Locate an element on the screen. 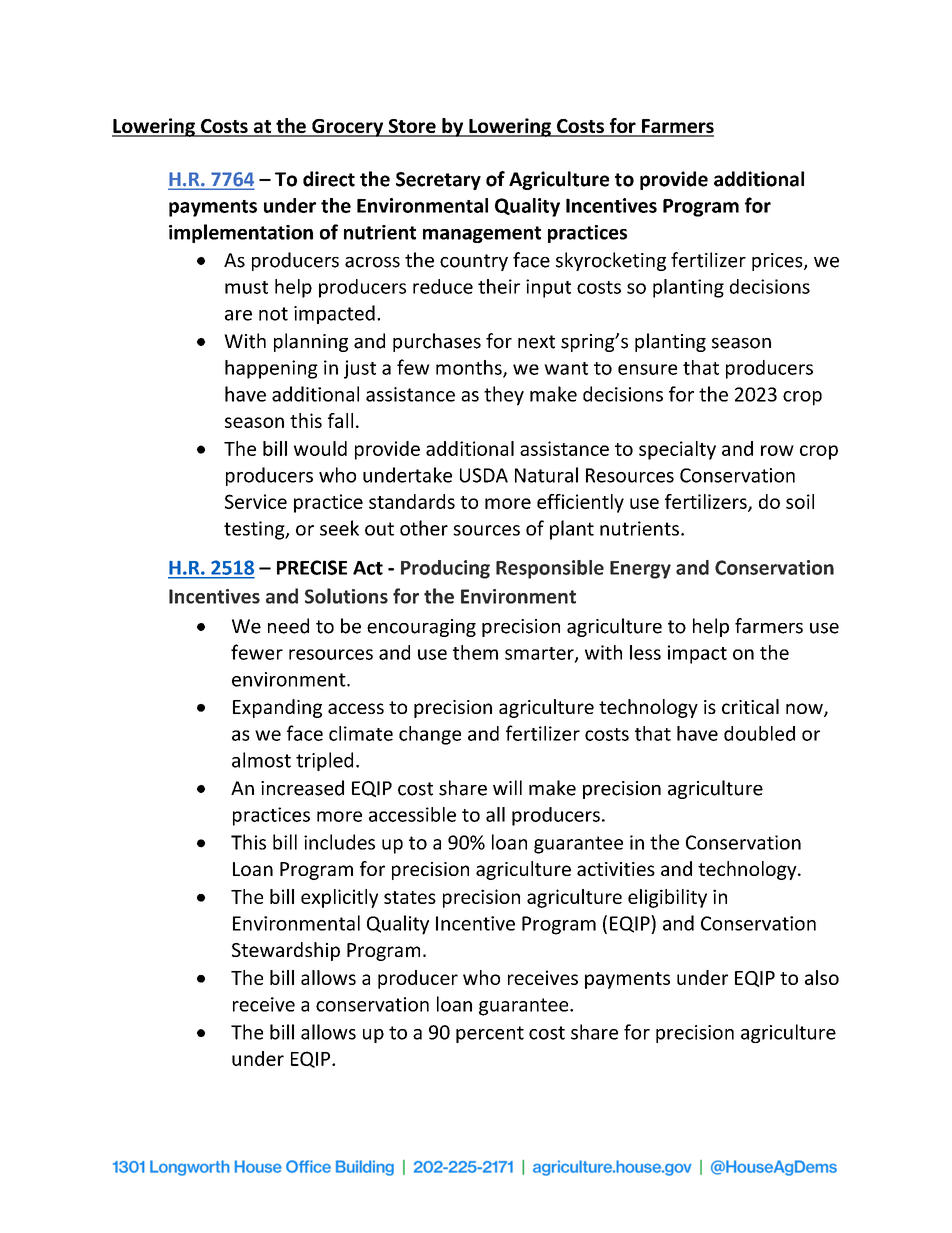  Responsible is located at coordinates (550, 569).
